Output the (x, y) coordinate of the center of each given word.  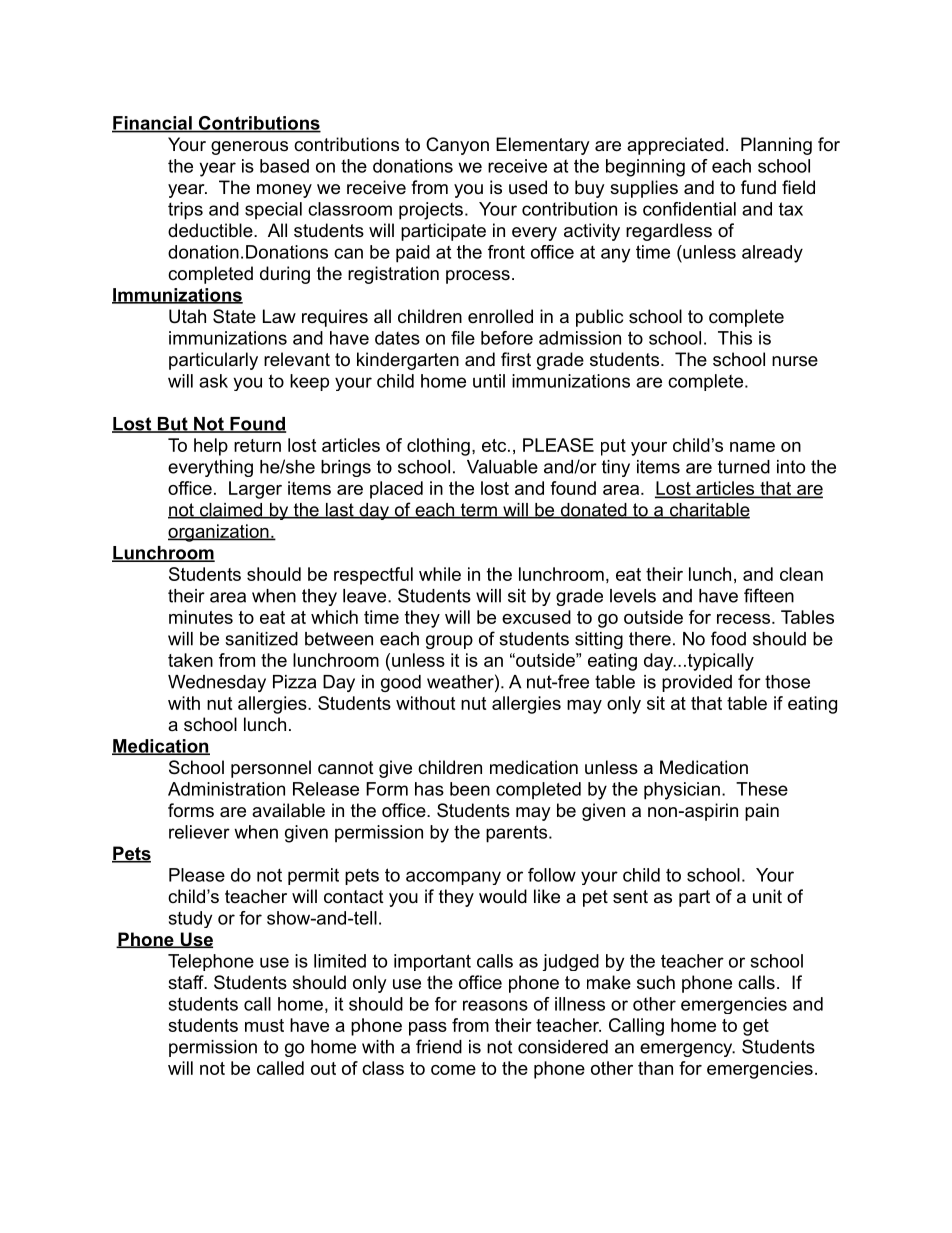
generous (249, 148)
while (440, 574)
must (264, 1025)
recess (743, 619)
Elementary (543, 146)
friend (439, 1046)
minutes (201, 617)
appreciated (675, 146)
